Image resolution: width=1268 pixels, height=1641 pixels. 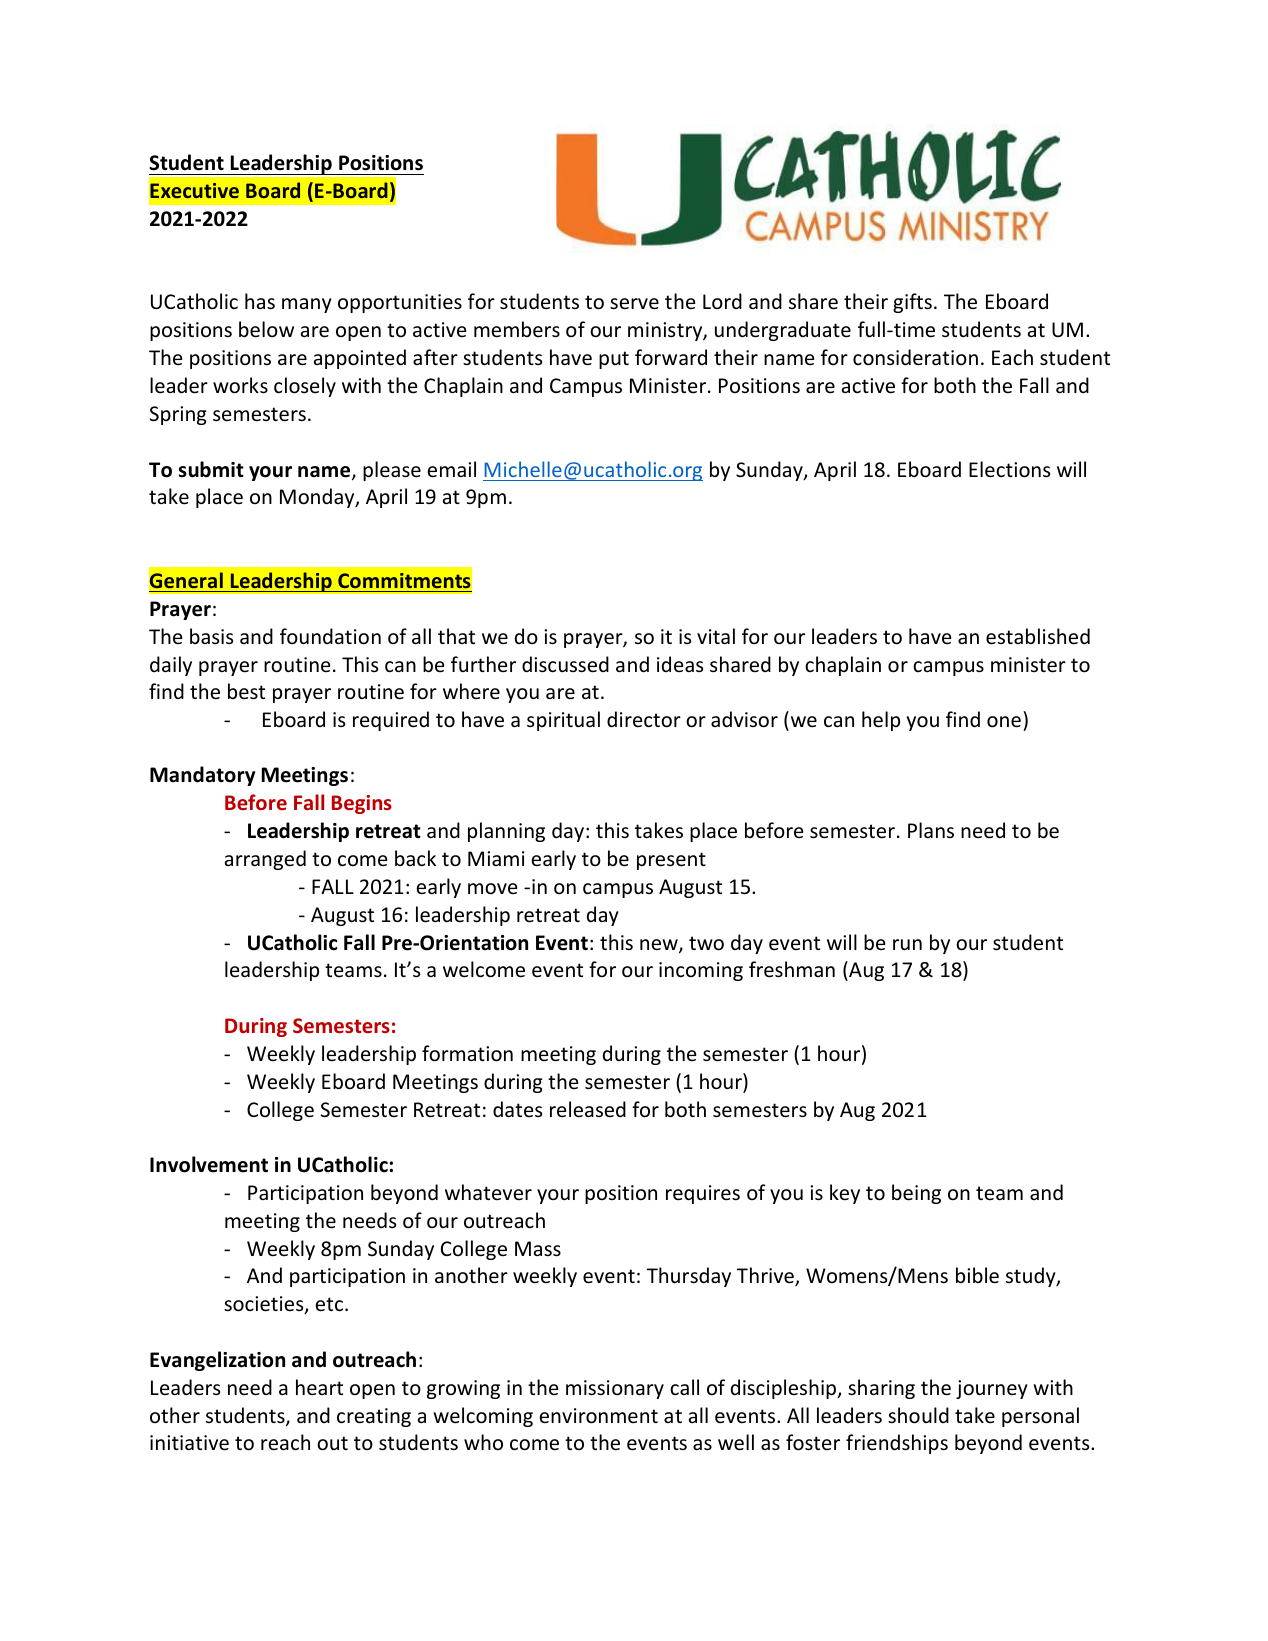 What do you see at coordinates (614, 360) in the image?
I see `put` at bounding box center [614, 360].
